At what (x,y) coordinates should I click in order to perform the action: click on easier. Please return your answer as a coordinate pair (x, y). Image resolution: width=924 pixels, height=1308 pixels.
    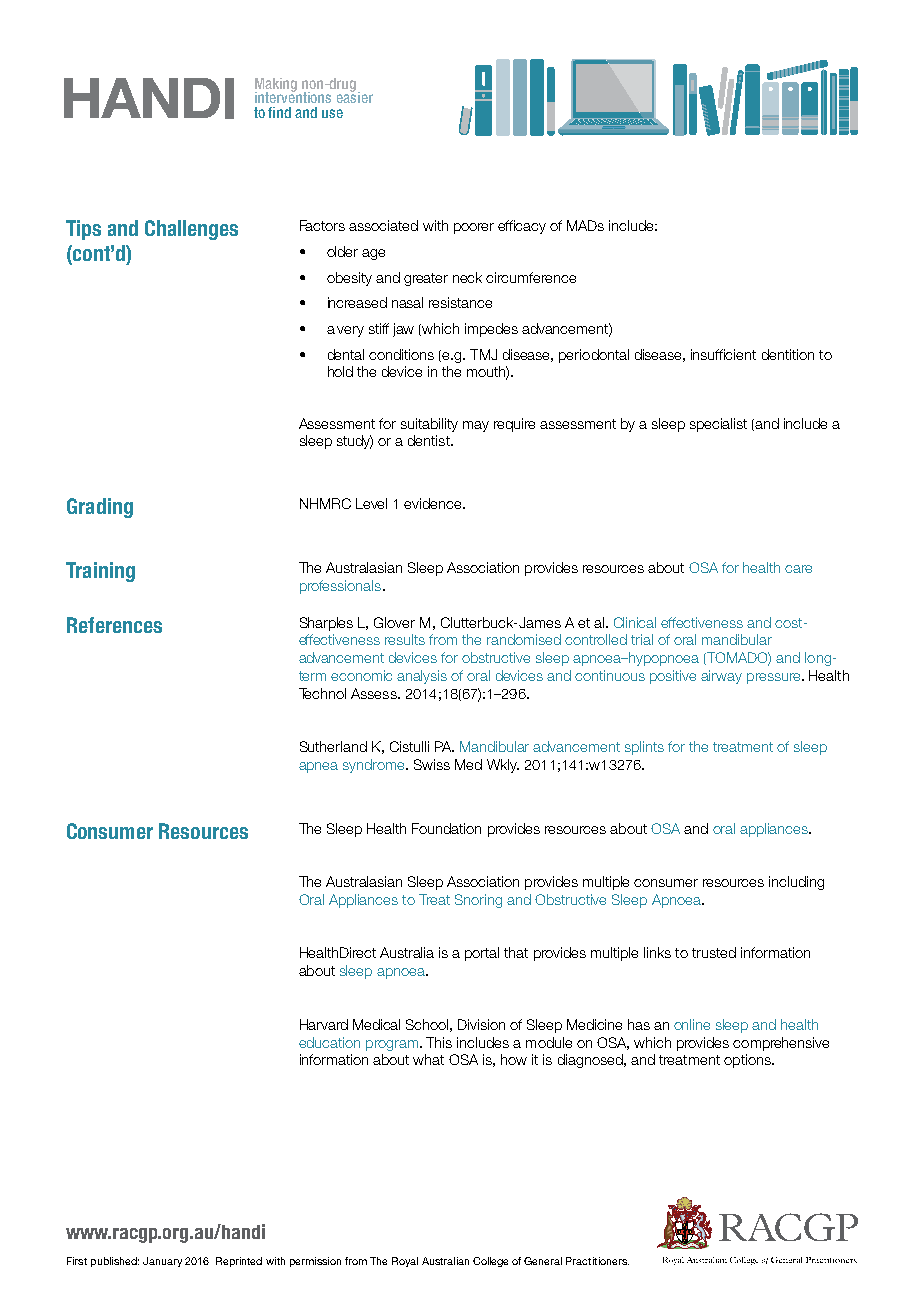
    Looking at the image, I should click on (355, 96).
